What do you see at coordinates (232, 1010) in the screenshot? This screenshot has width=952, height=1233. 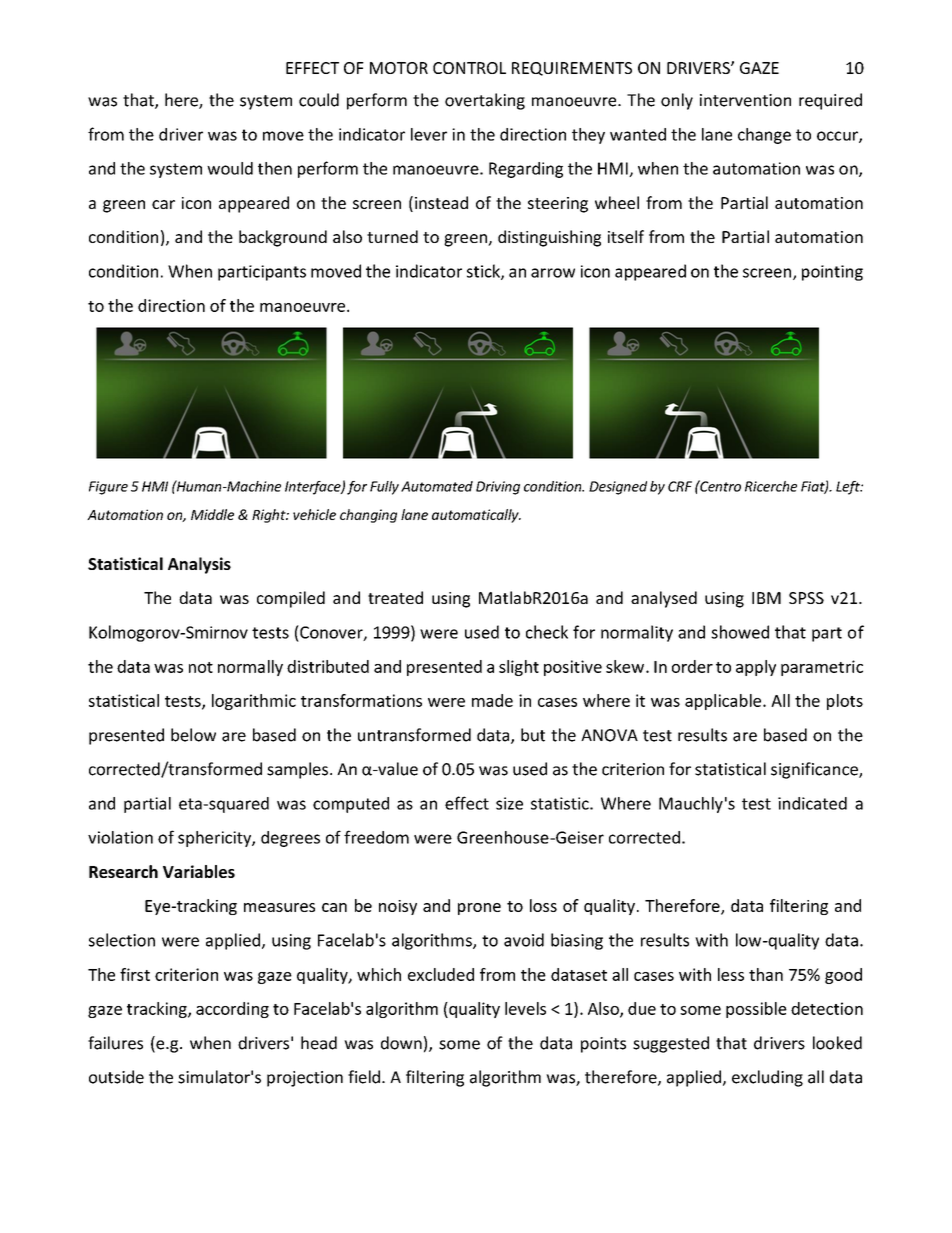 I see `according` at bounding box center [232, 1010].
